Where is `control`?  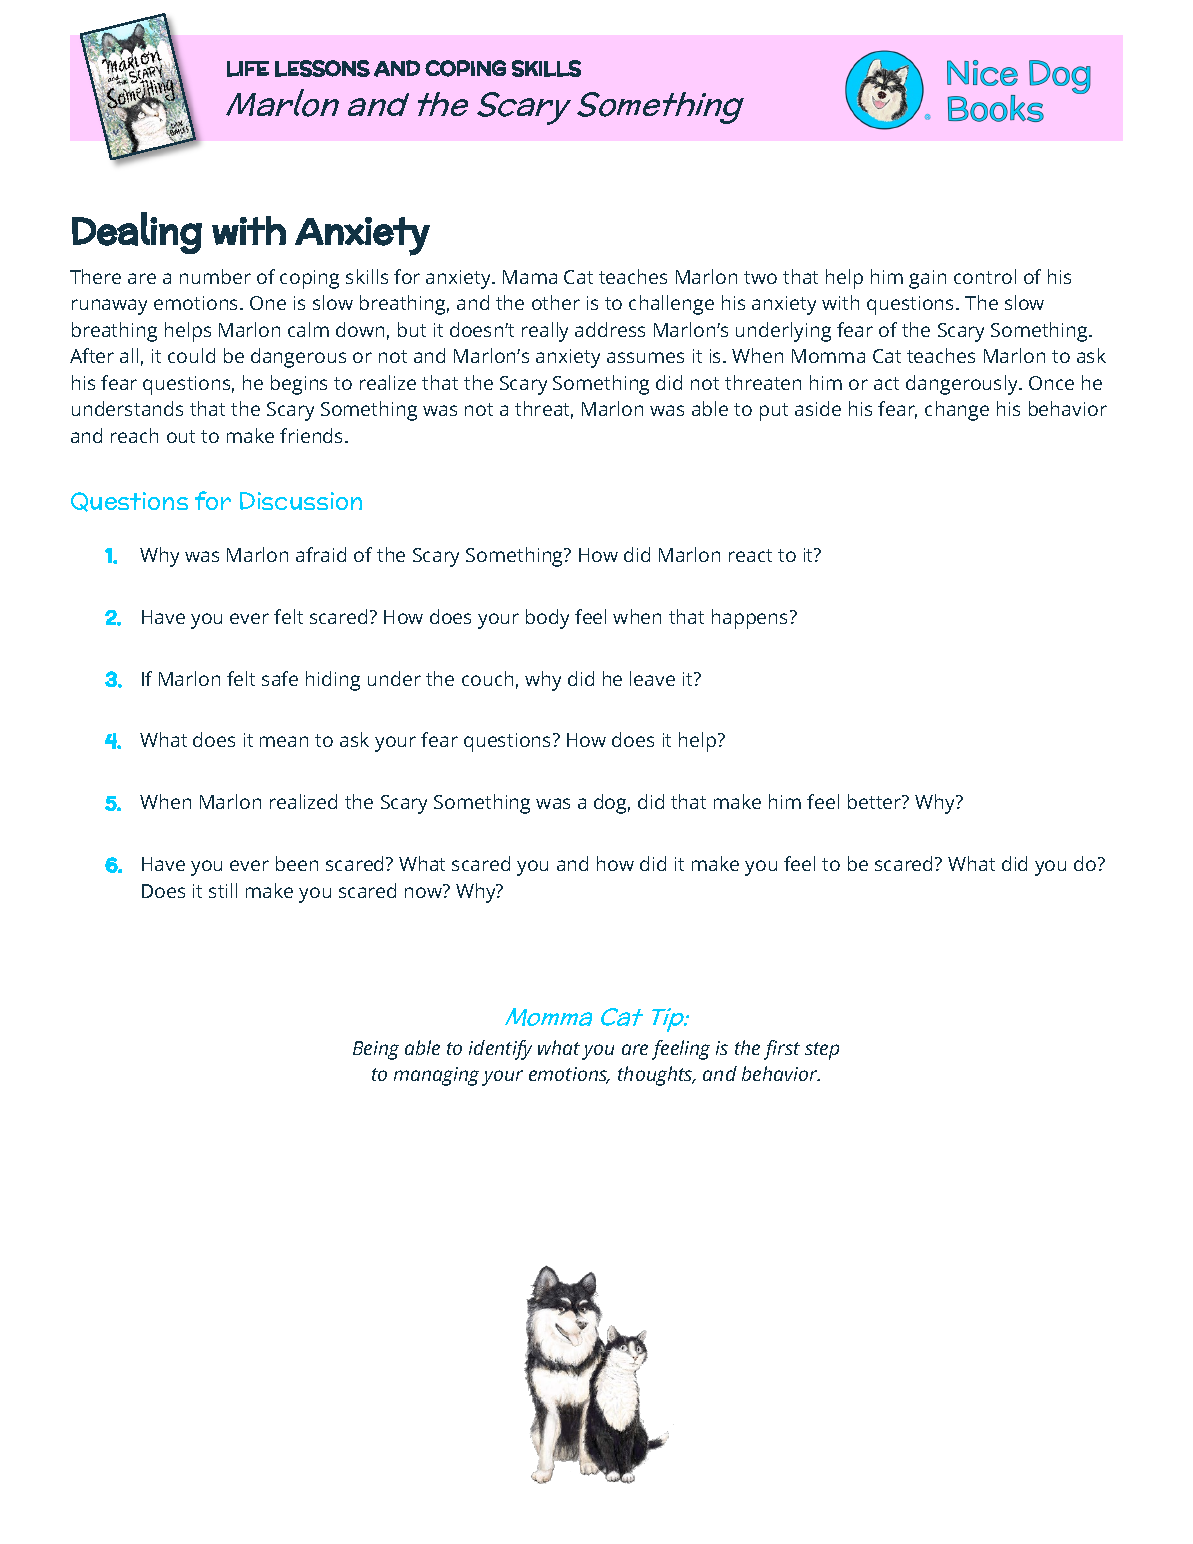 control is located at coordinates (985, 276).
